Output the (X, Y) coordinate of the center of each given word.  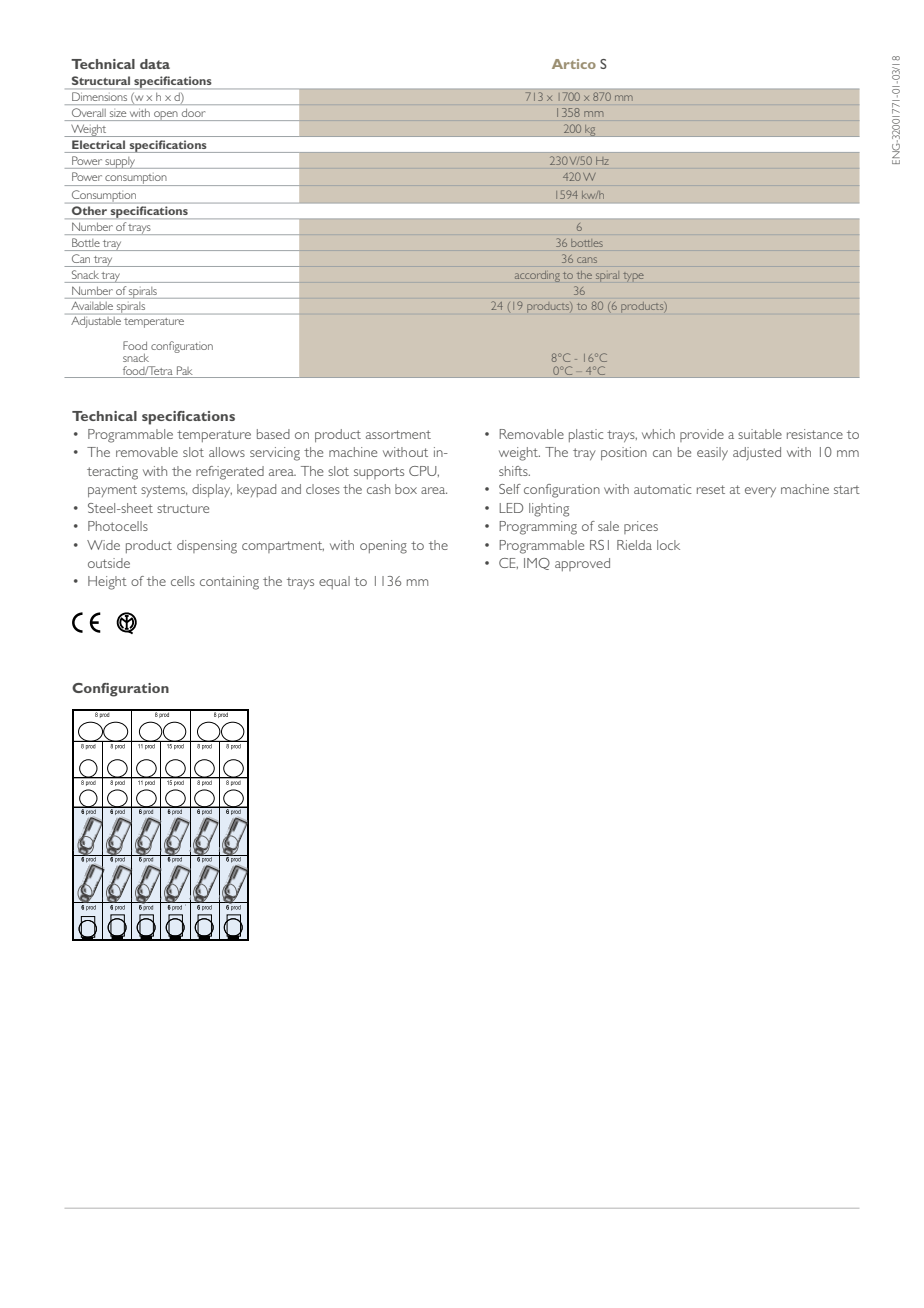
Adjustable (96, 321)
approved (582, 564)
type (633, 277)
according (537, 276)
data (155, 64)
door (193, 114)
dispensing (207, 547)
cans (587, 260)
